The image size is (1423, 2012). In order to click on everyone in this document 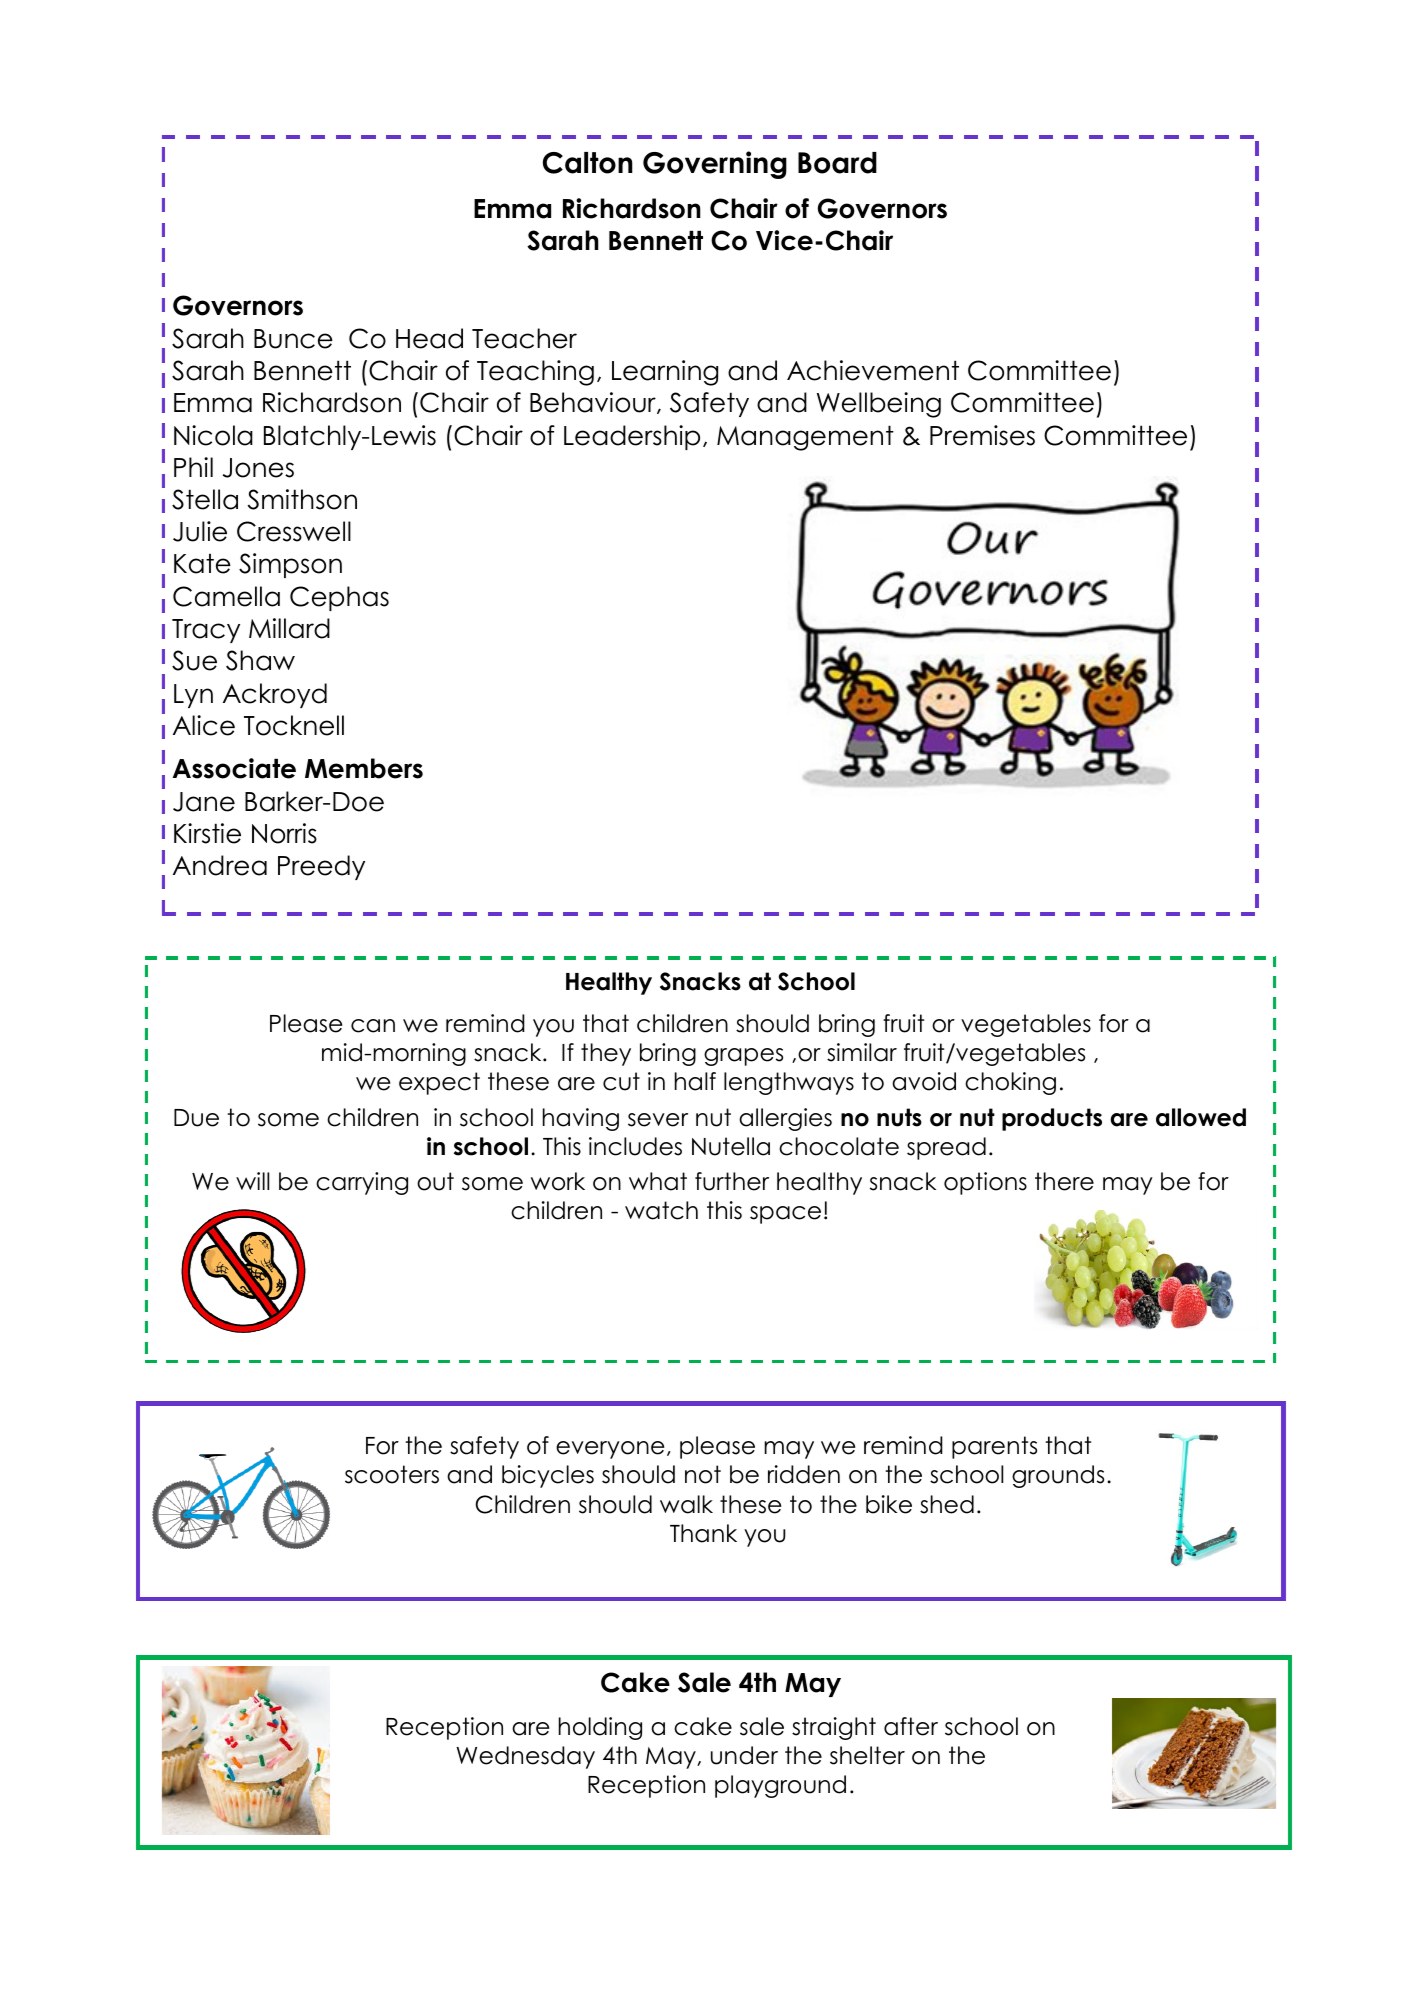, I will do `click(610, 1450)`.
